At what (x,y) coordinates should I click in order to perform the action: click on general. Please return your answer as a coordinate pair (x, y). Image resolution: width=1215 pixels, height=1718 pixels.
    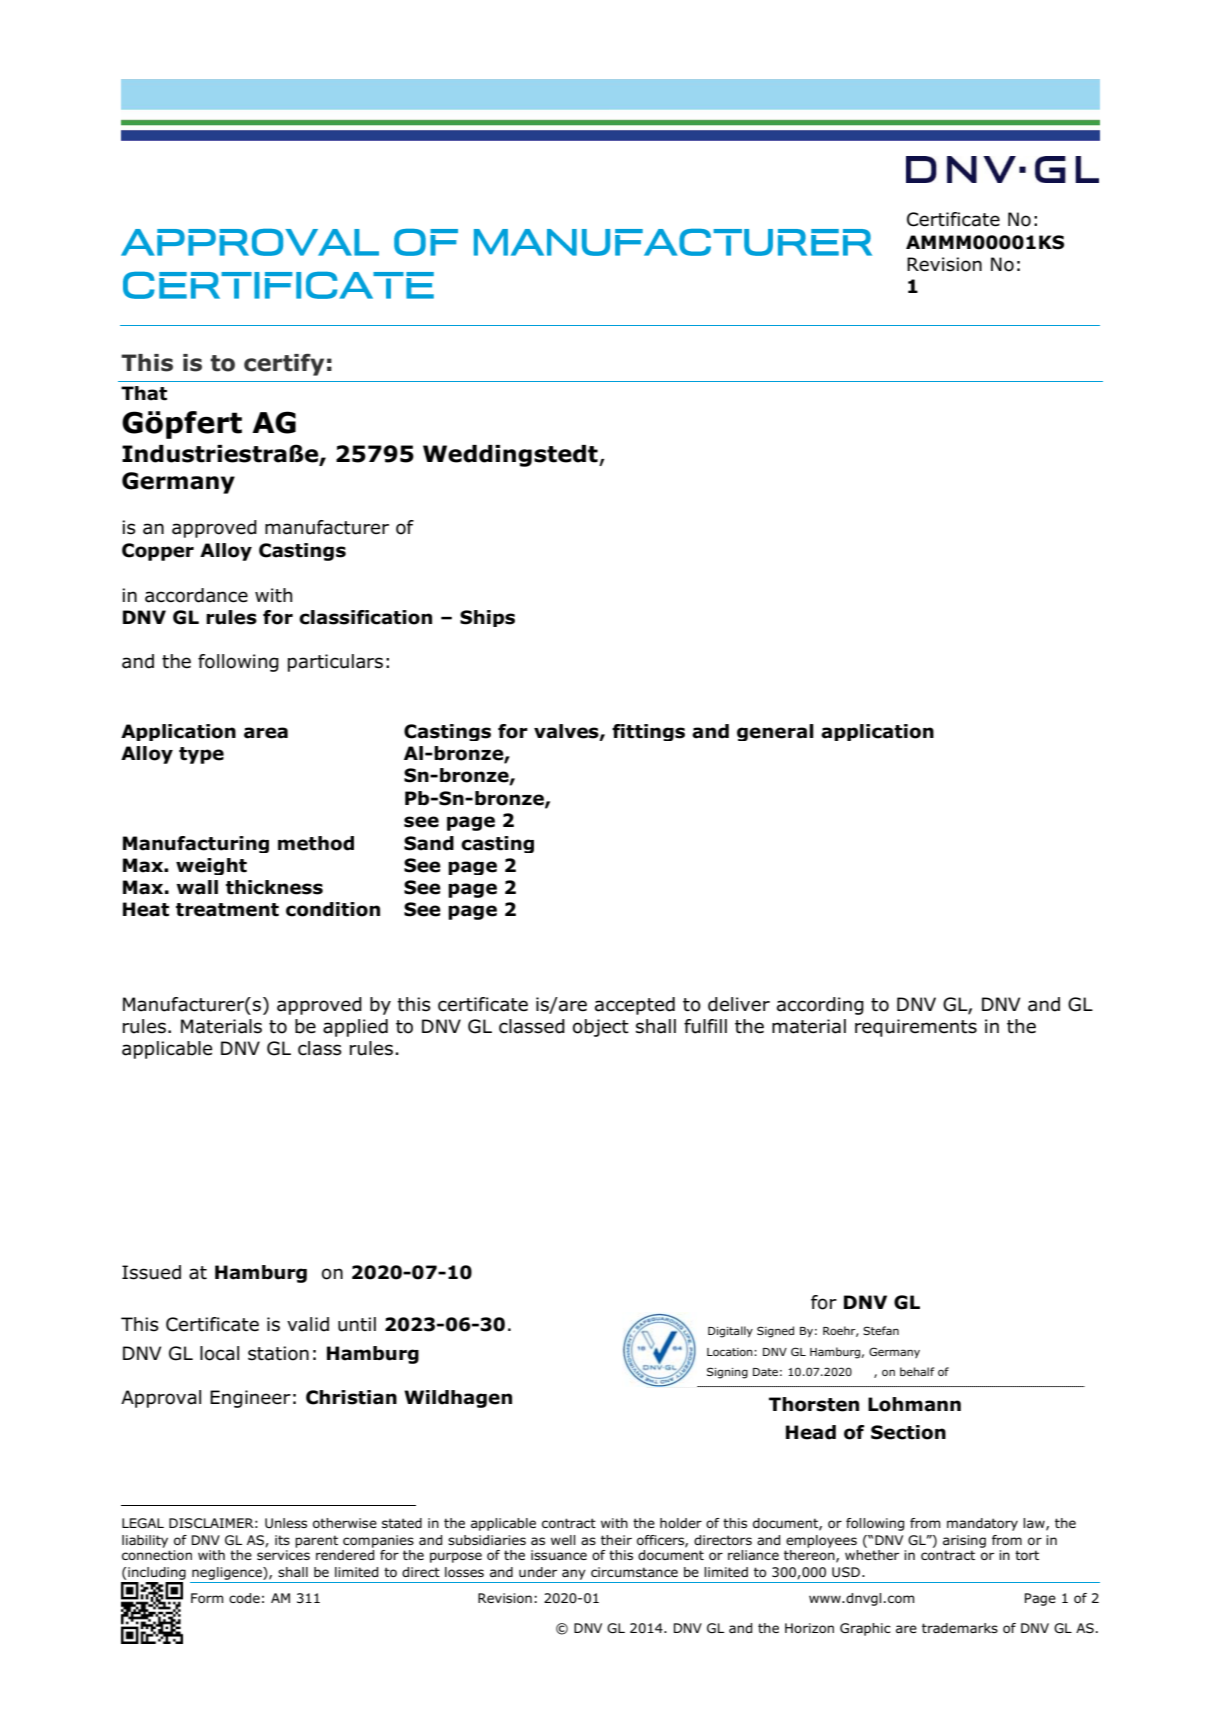
    Looking at the image, I should click on (775, 732).
